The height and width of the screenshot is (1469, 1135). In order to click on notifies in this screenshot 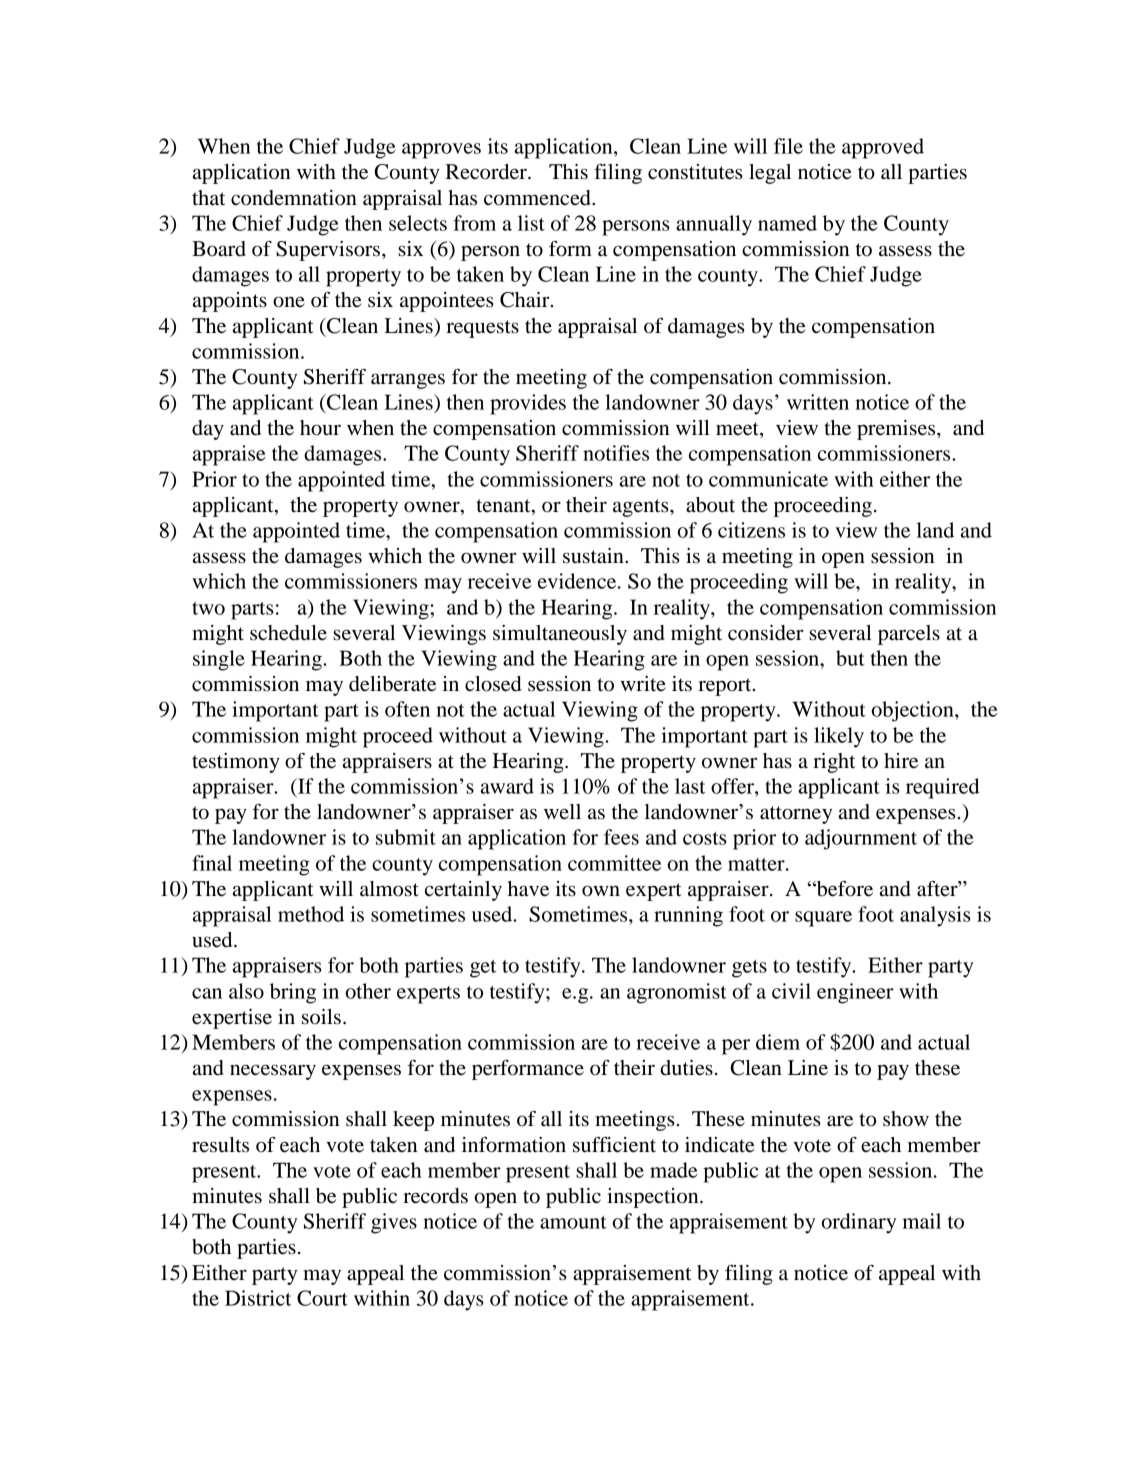, I will do `click(616, 453)`.
